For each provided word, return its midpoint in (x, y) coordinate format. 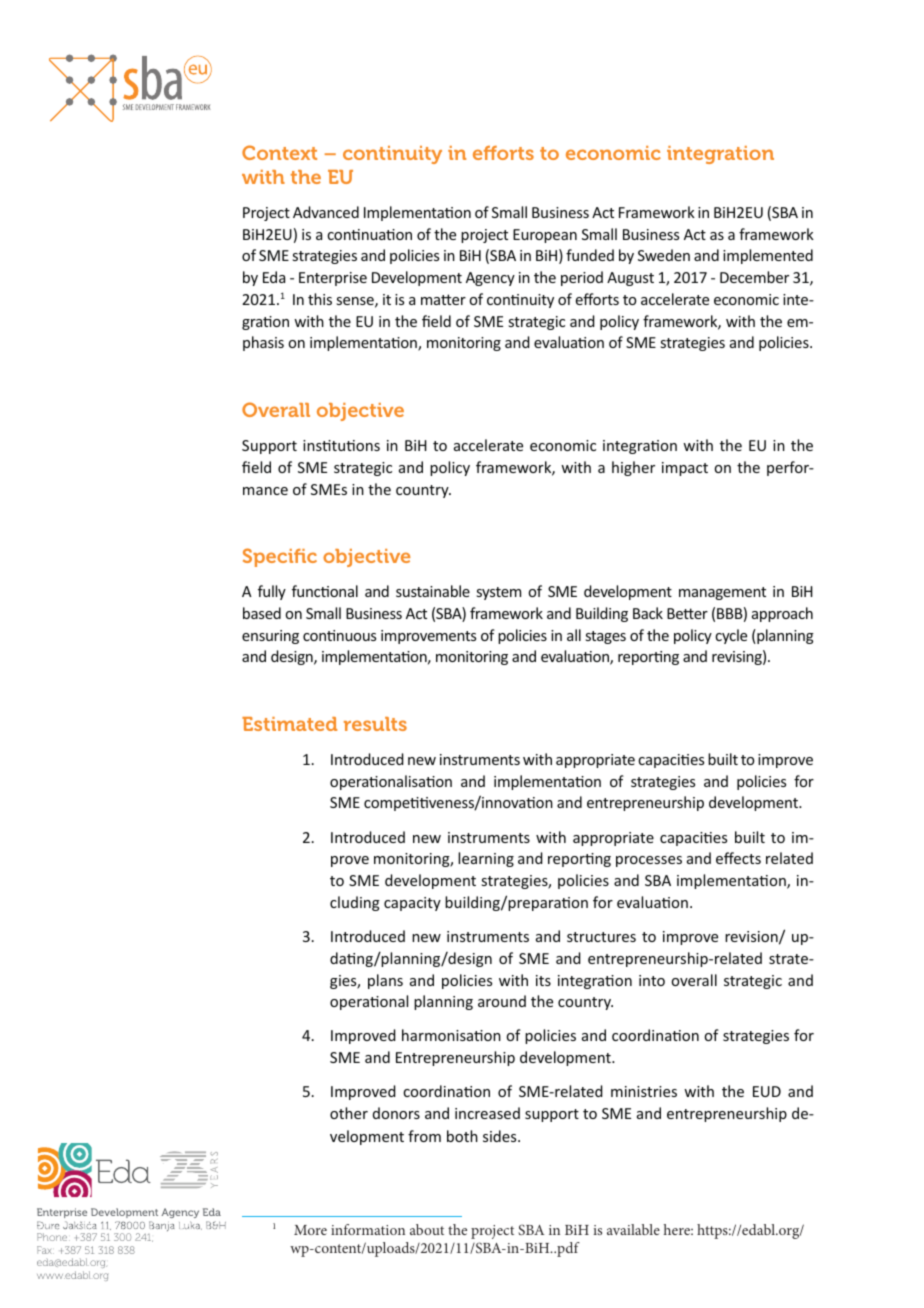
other (349, 1113)
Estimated (289, 724)
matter (443, 299)
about (427, 1229)
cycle (731, 636)
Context (279, 152)
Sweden (664, 255)
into (652, 980)
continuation (369, 234)
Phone (53, 1237)
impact (685, 469)
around (502, 1001)
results (375, 724)
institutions (341, 445)
